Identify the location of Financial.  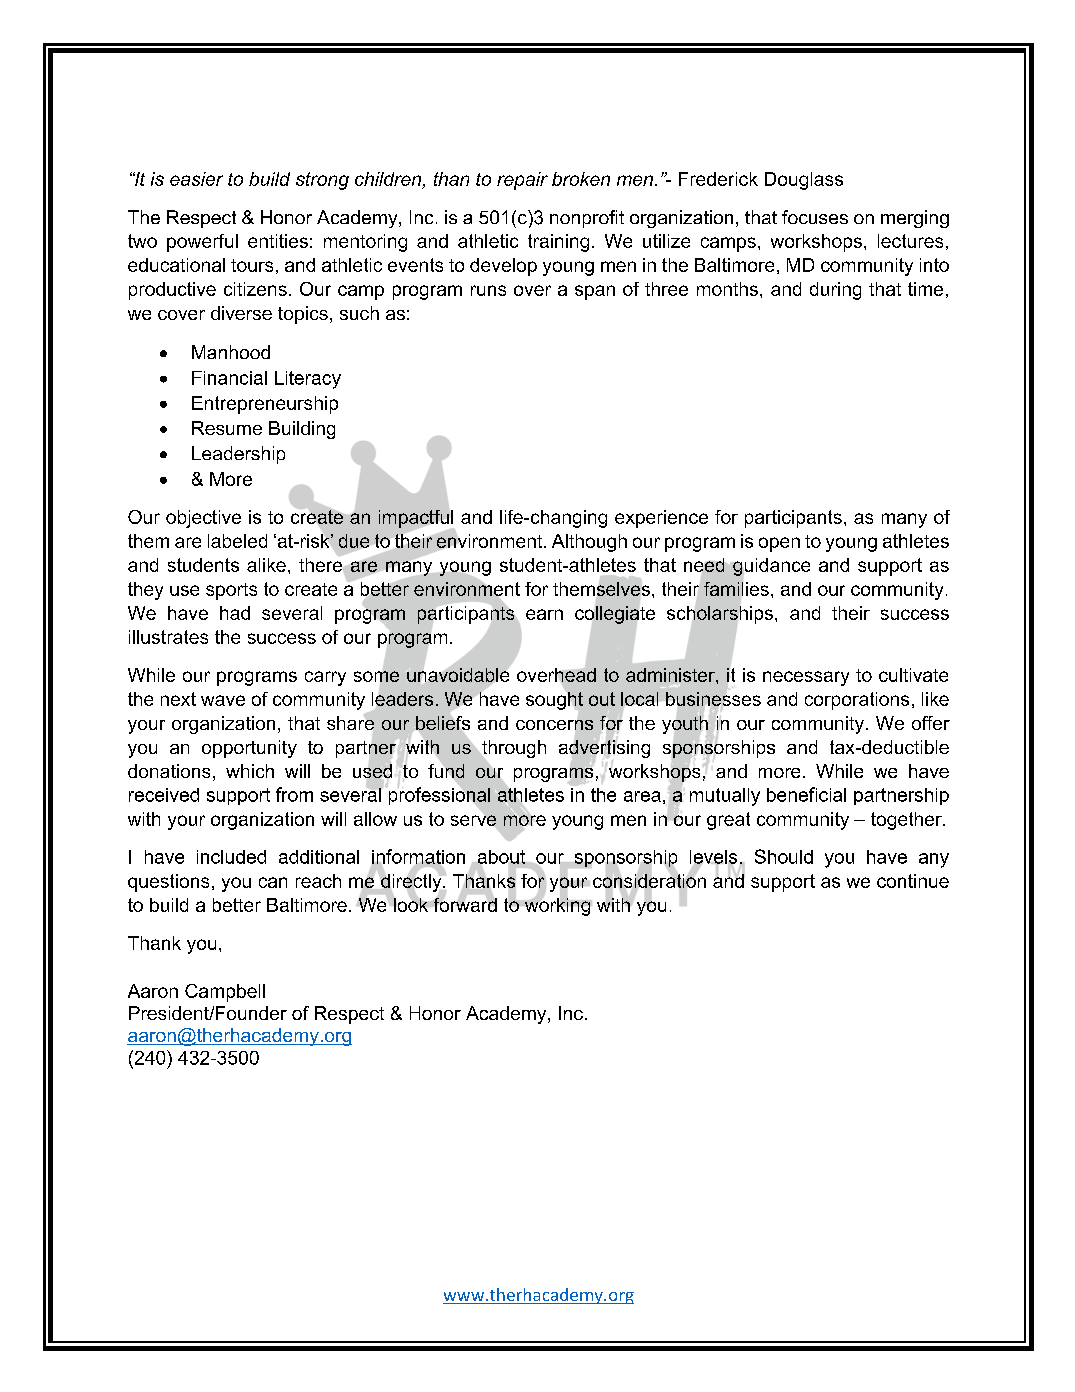
(229, 378).
